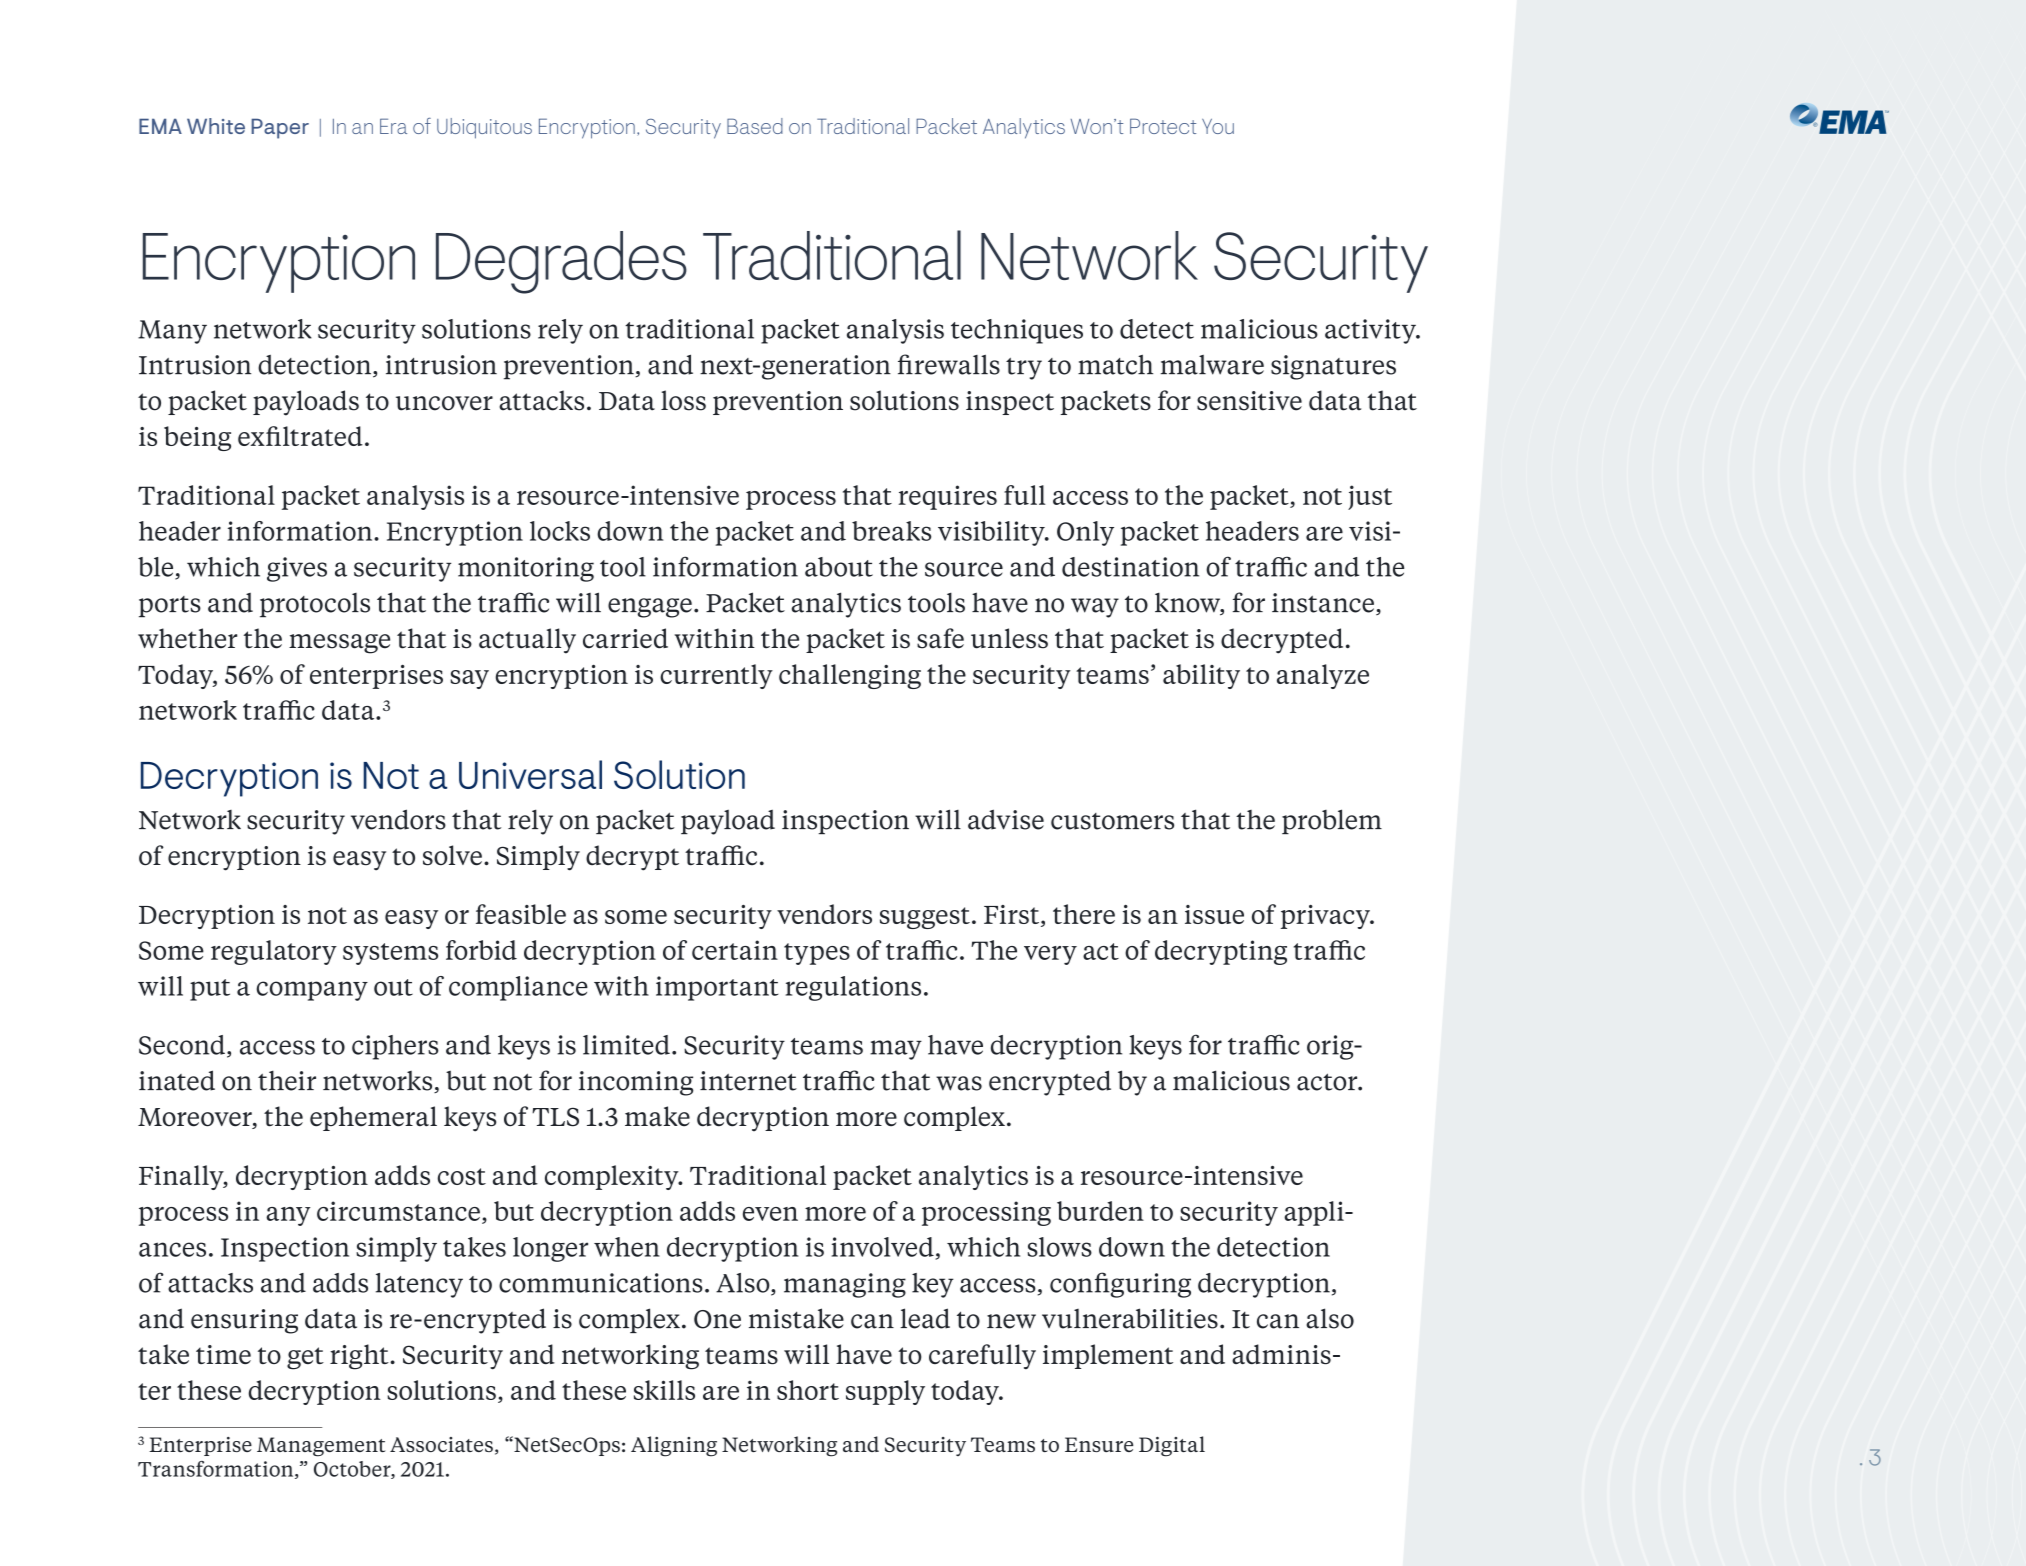  Describe the element at coordinates (755, 126) in the screenshot. I see `Based` at that location.
